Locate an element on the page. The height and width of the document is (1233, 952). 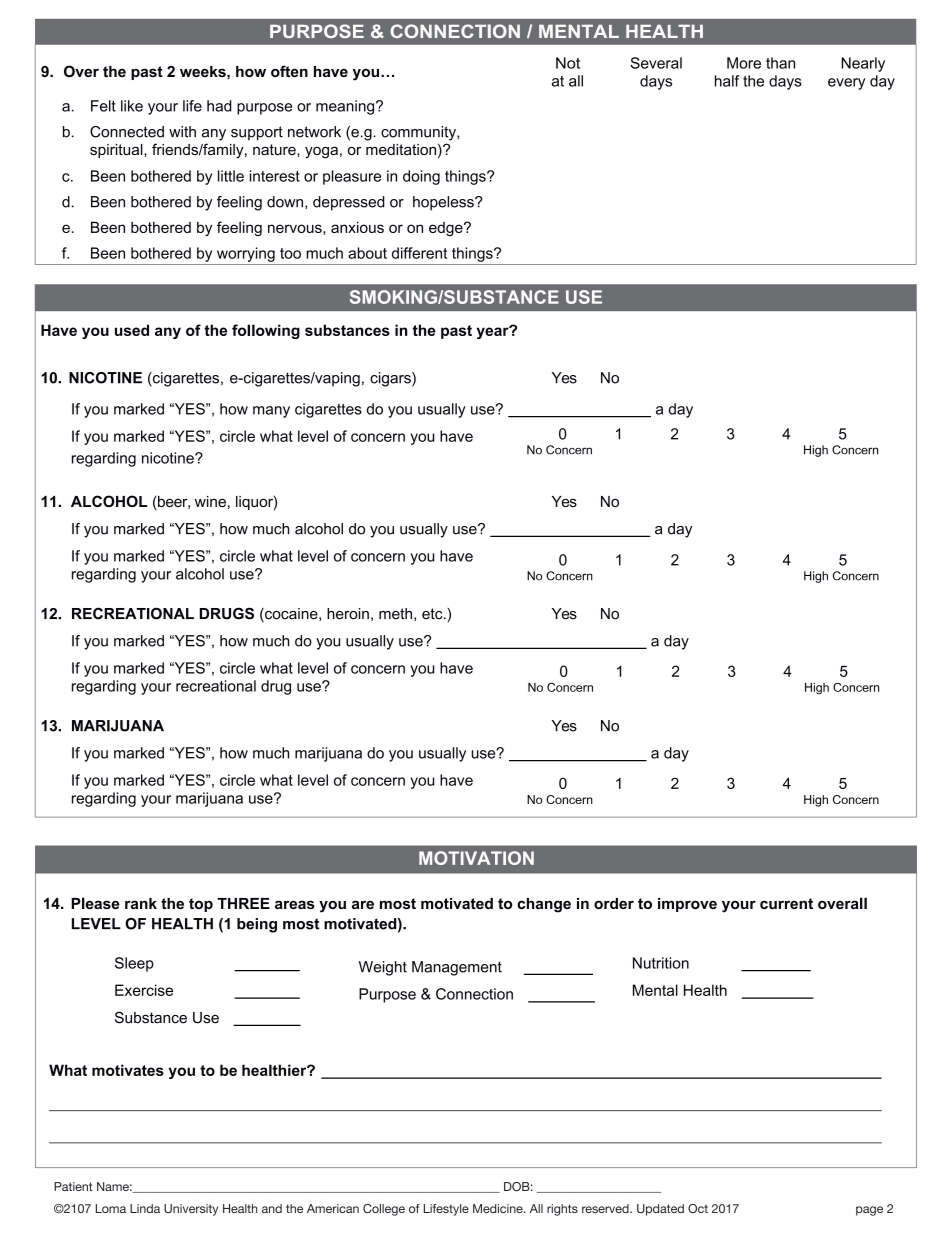
than is located at coordinates (780, 63).
